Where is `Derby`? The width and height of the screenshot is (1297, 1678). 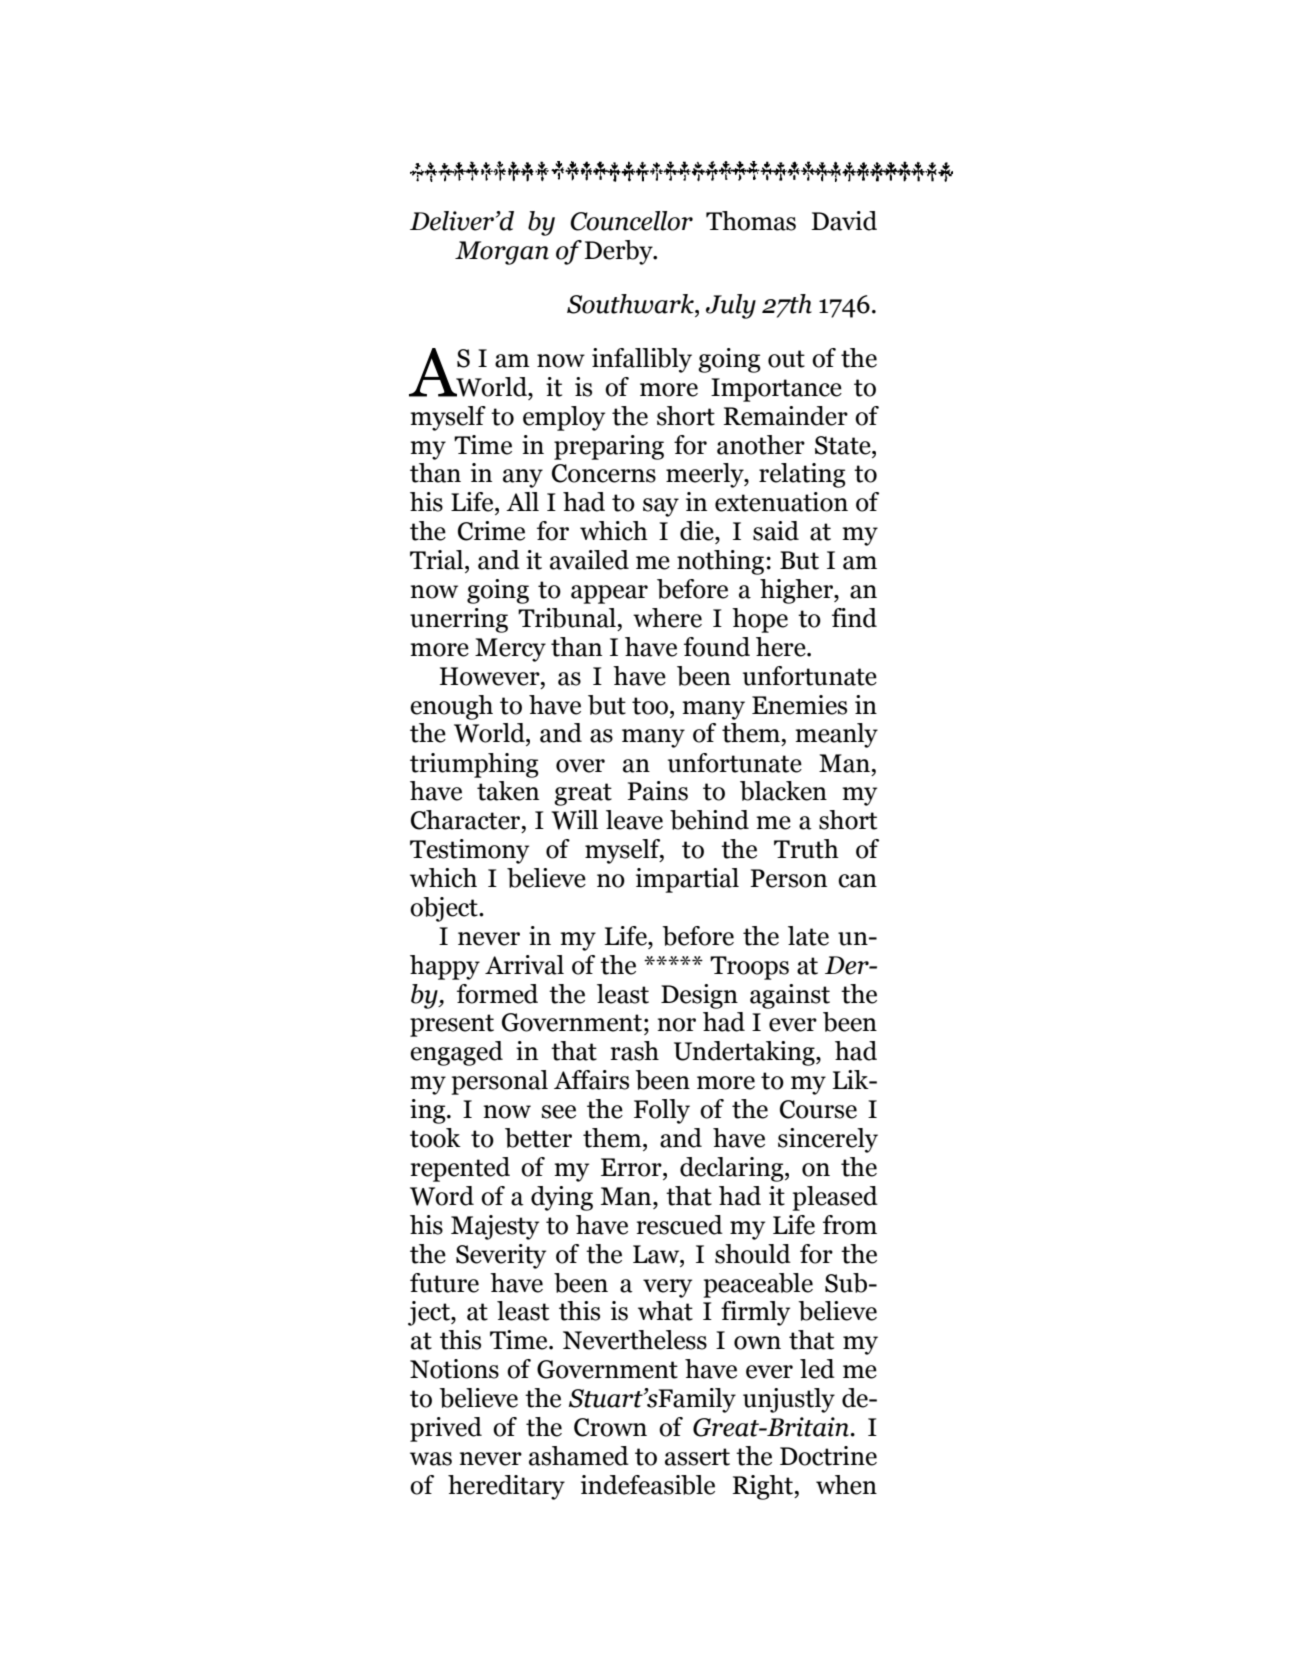 Derby is located at coordinates (619, 252).
